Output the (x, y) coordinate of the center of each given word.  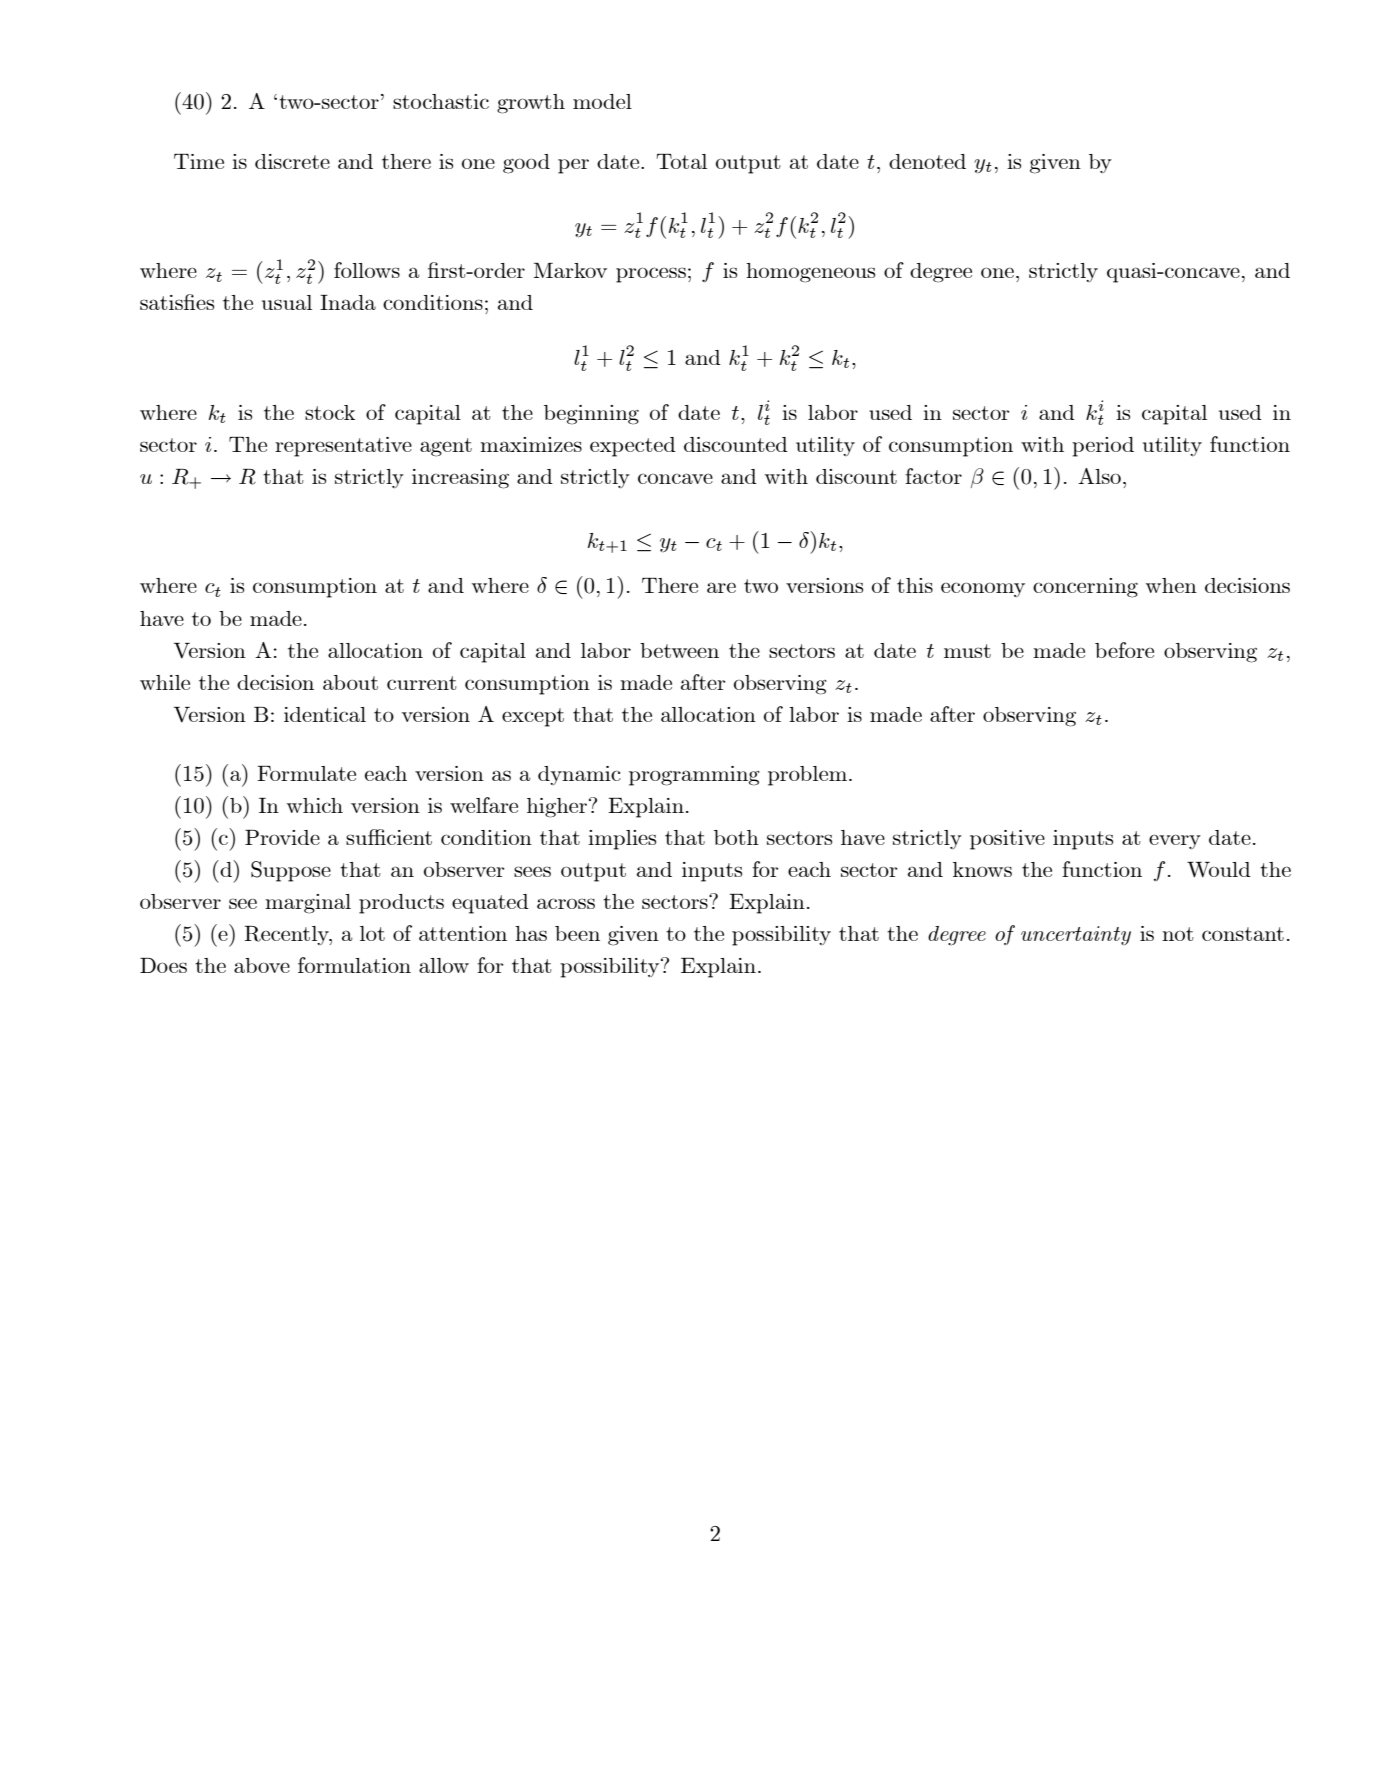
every (1175, 841)
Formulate (306, 773)
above (262, 965)
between (679, 650)
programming (694, 776)
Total (681, 161)
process (651, 275)
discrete (292, 161)
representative (343, 447)
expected (633, 447)
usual (287, 302)
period (1103, 447)
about (350, 682)
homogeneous (810, 273)
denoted (927, 161)
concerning (1085, 588)
